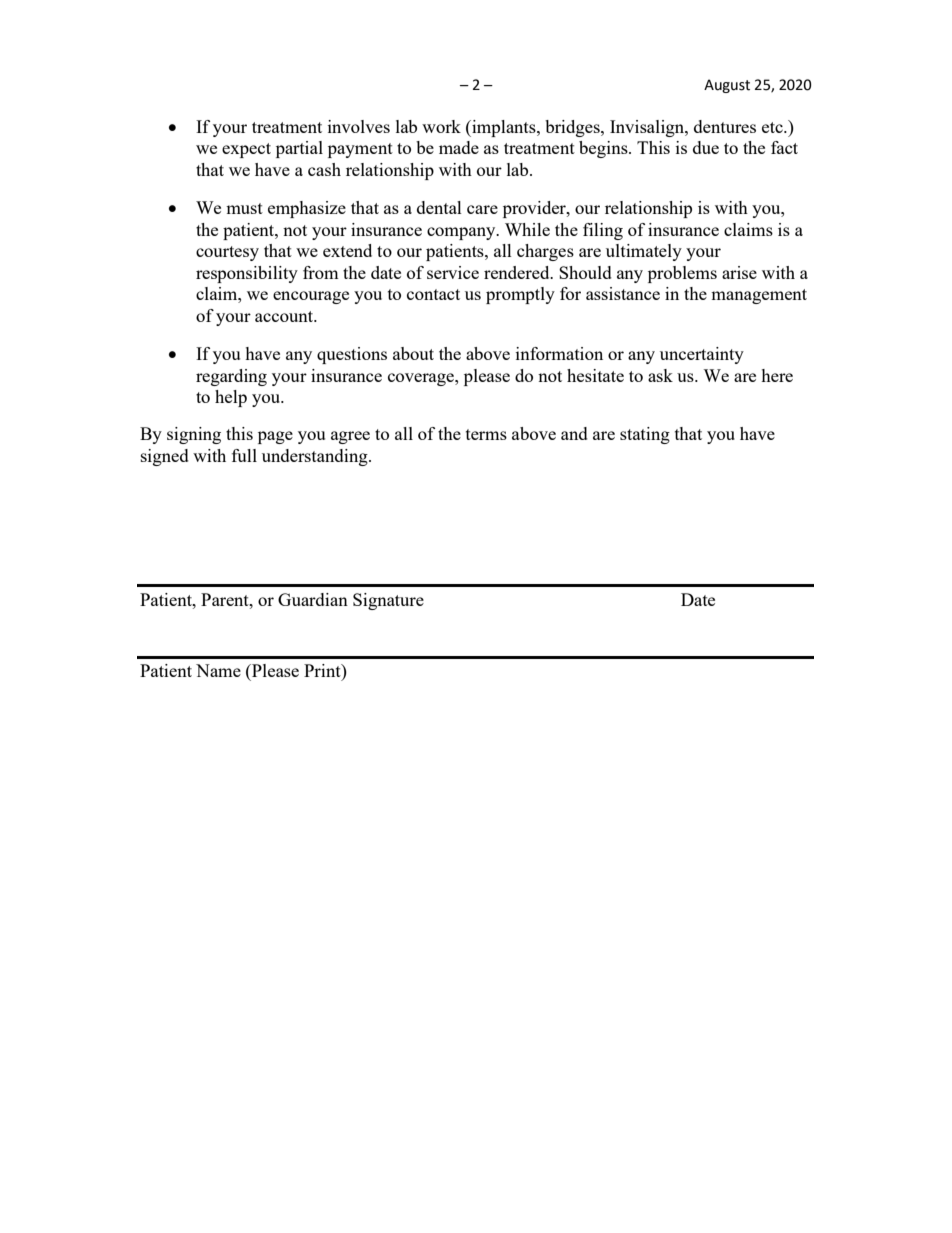 The image size is (952, 1233). What do you see at coordinates (218, 670) in the screenshot?
I see `Name` at bounding box center [218, 670].
